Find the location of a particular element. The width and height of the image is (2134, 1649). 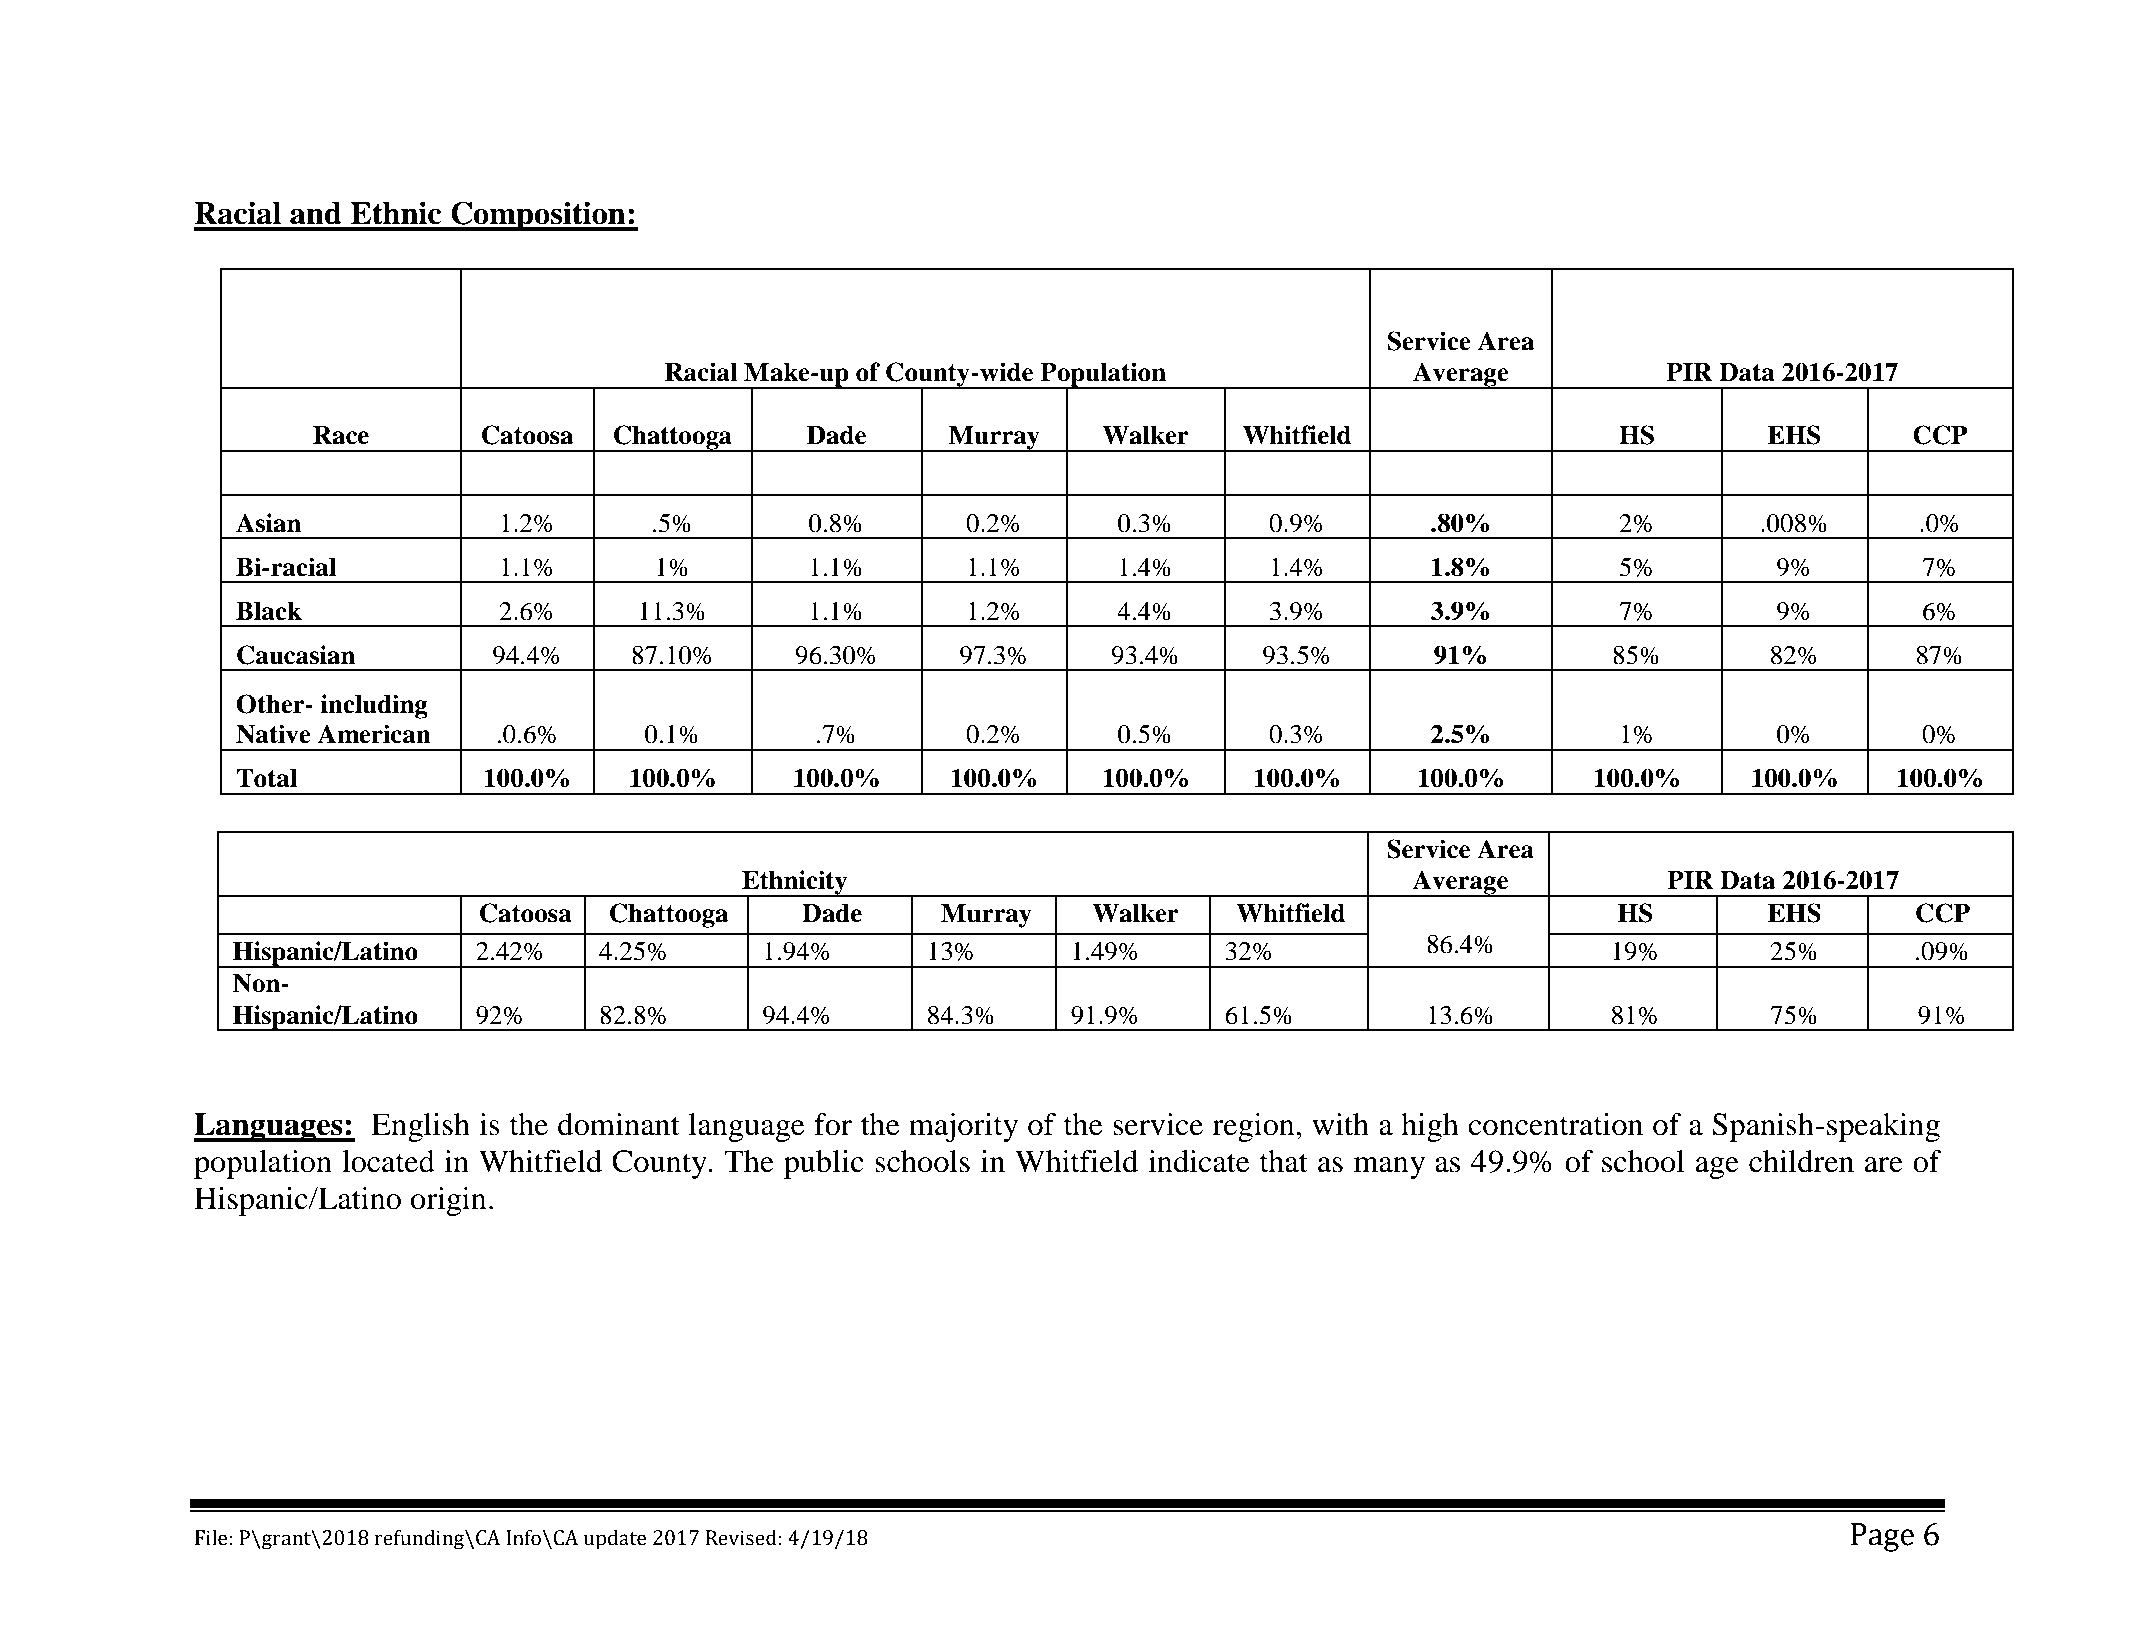

indicate is located at coordinates (1199, 1161).
